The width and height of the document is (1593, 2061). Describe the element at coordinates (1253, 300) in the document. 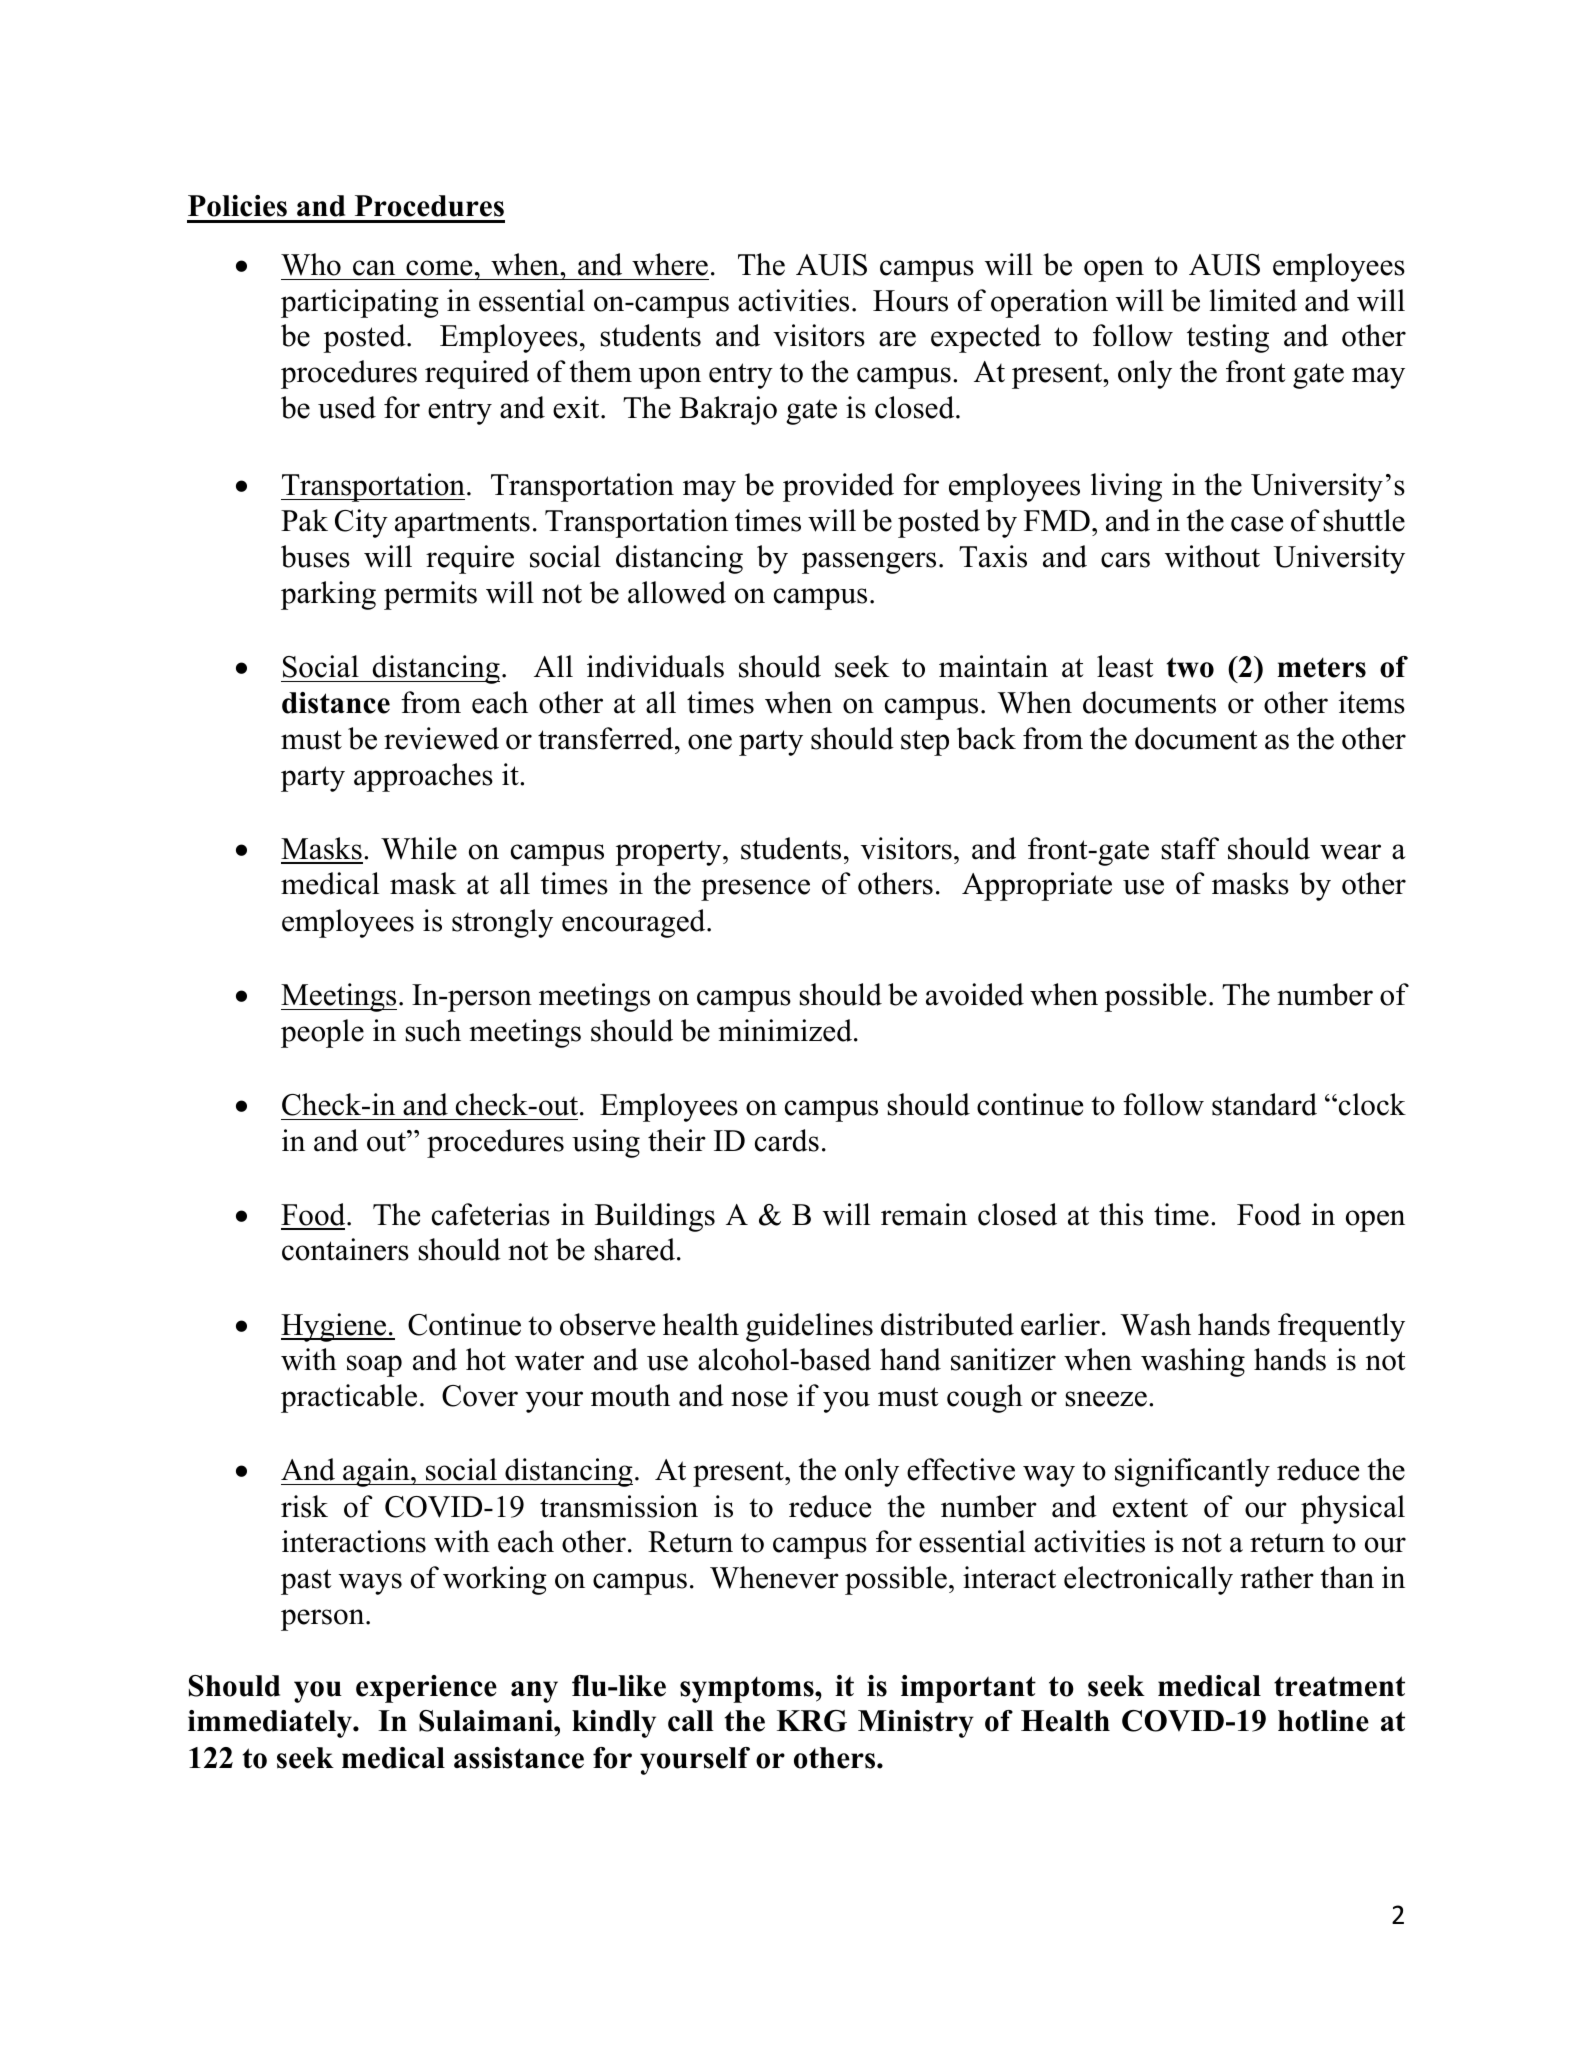

I see `limited` at that location.
